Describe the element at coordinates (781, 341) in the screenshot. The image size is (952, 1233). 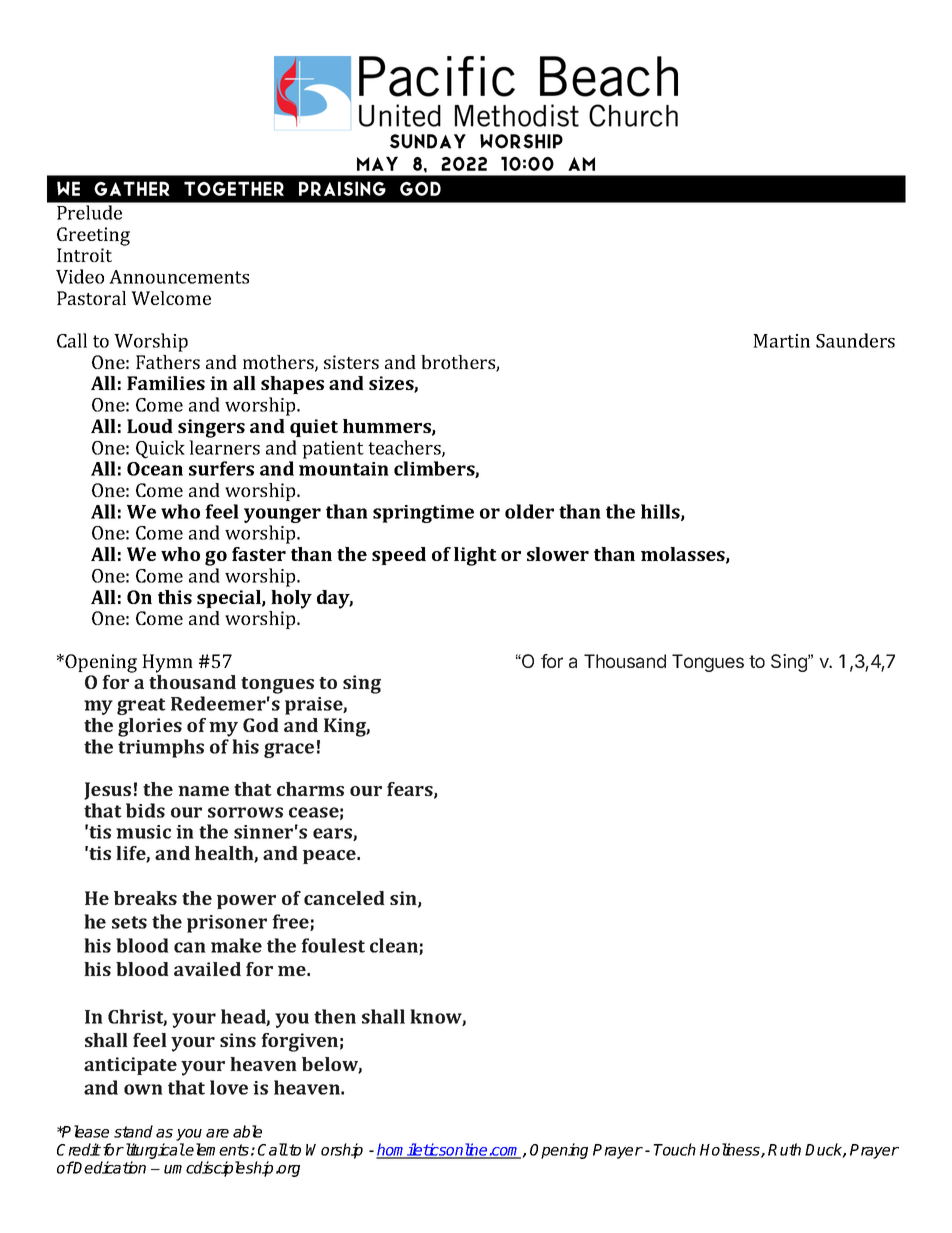
I see `Martin` at that location.
